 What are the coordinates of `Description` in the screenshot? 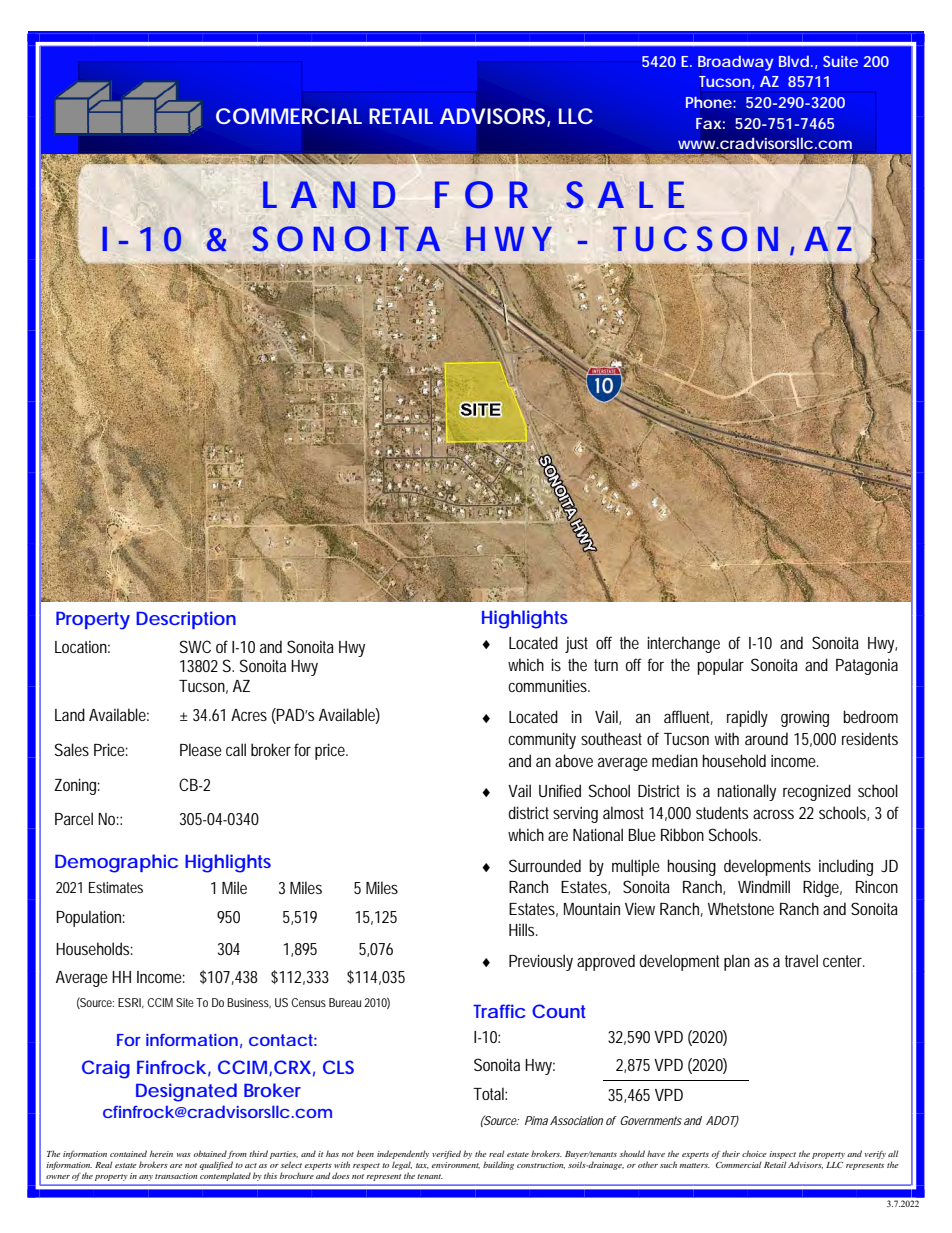 It's located at (186, 620).
